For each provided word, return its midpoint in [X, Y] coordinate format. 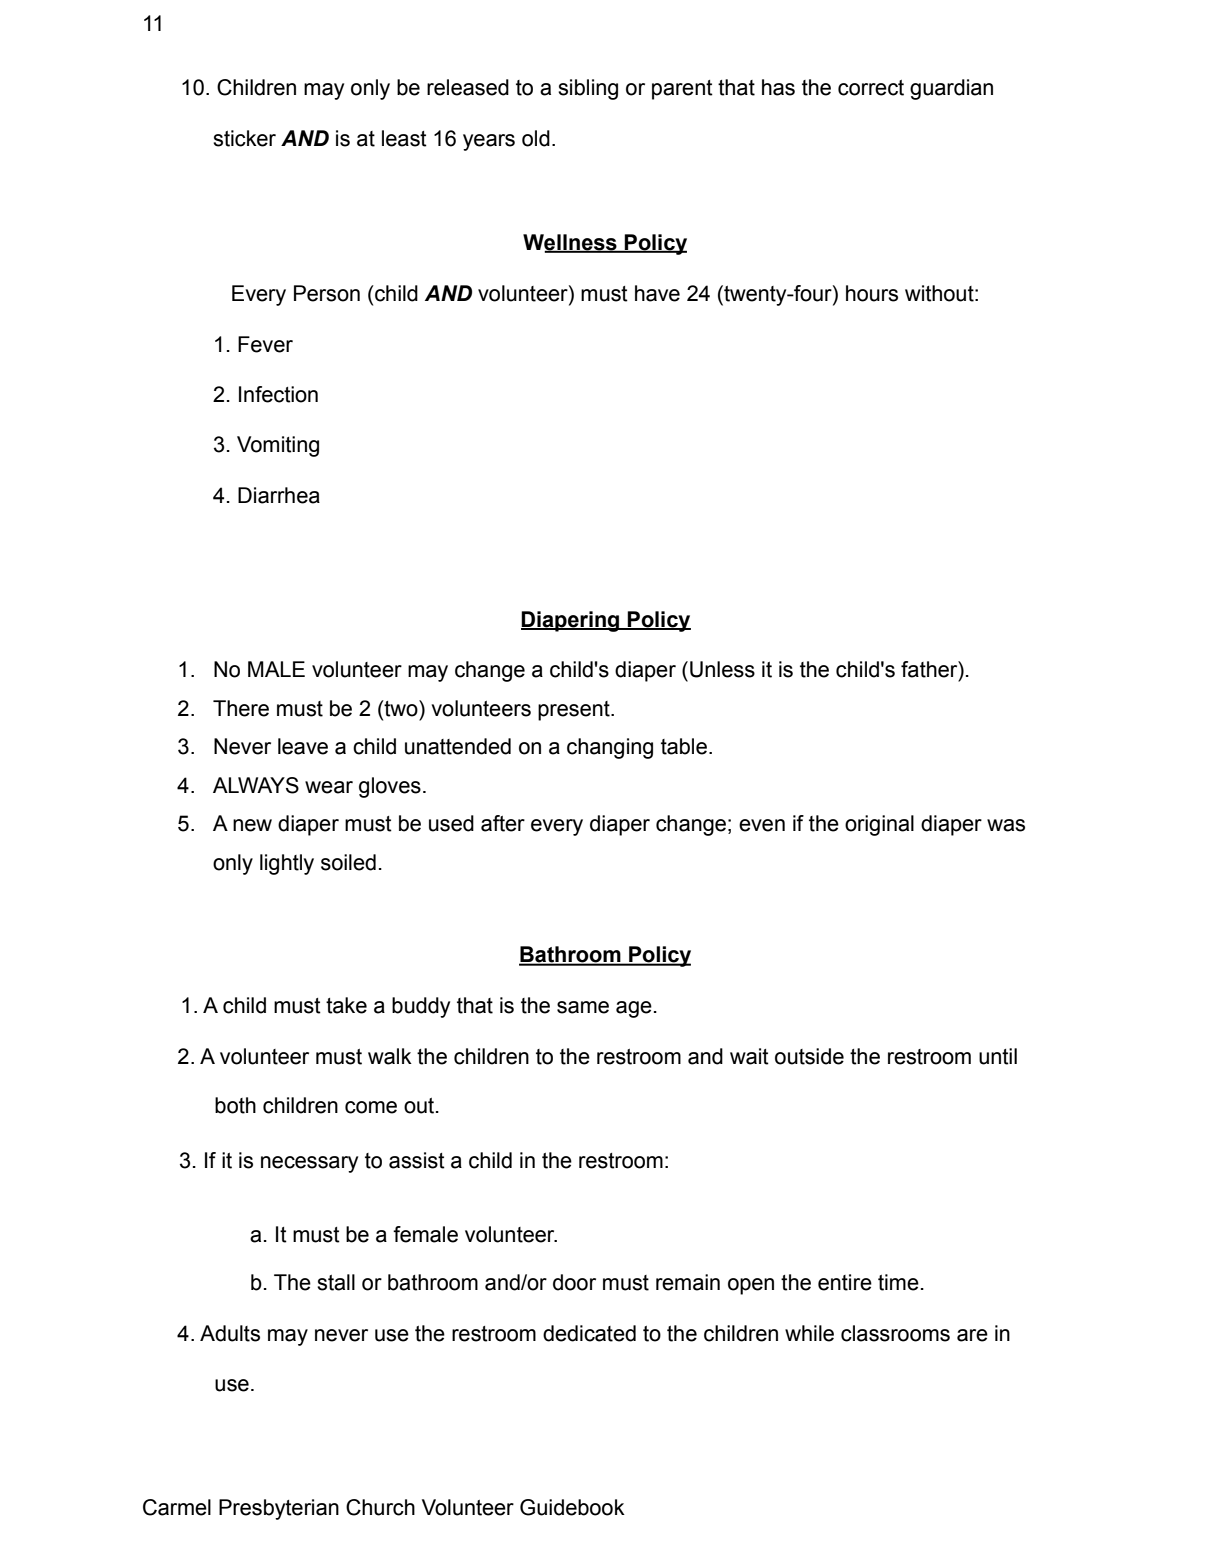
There [241, 708]
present [575, 711]
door [574, 1282]
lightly [287, 864]
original [879, 825]
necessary [309, 1164]
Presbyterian [279, 1509]
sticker [244, 138]
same [583, 1007]
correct [871, 88]
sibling [588, 89]
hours [872, 293]
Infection [278, 394]
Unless [722, 669]
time [898, 1282]
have [657, 293]
